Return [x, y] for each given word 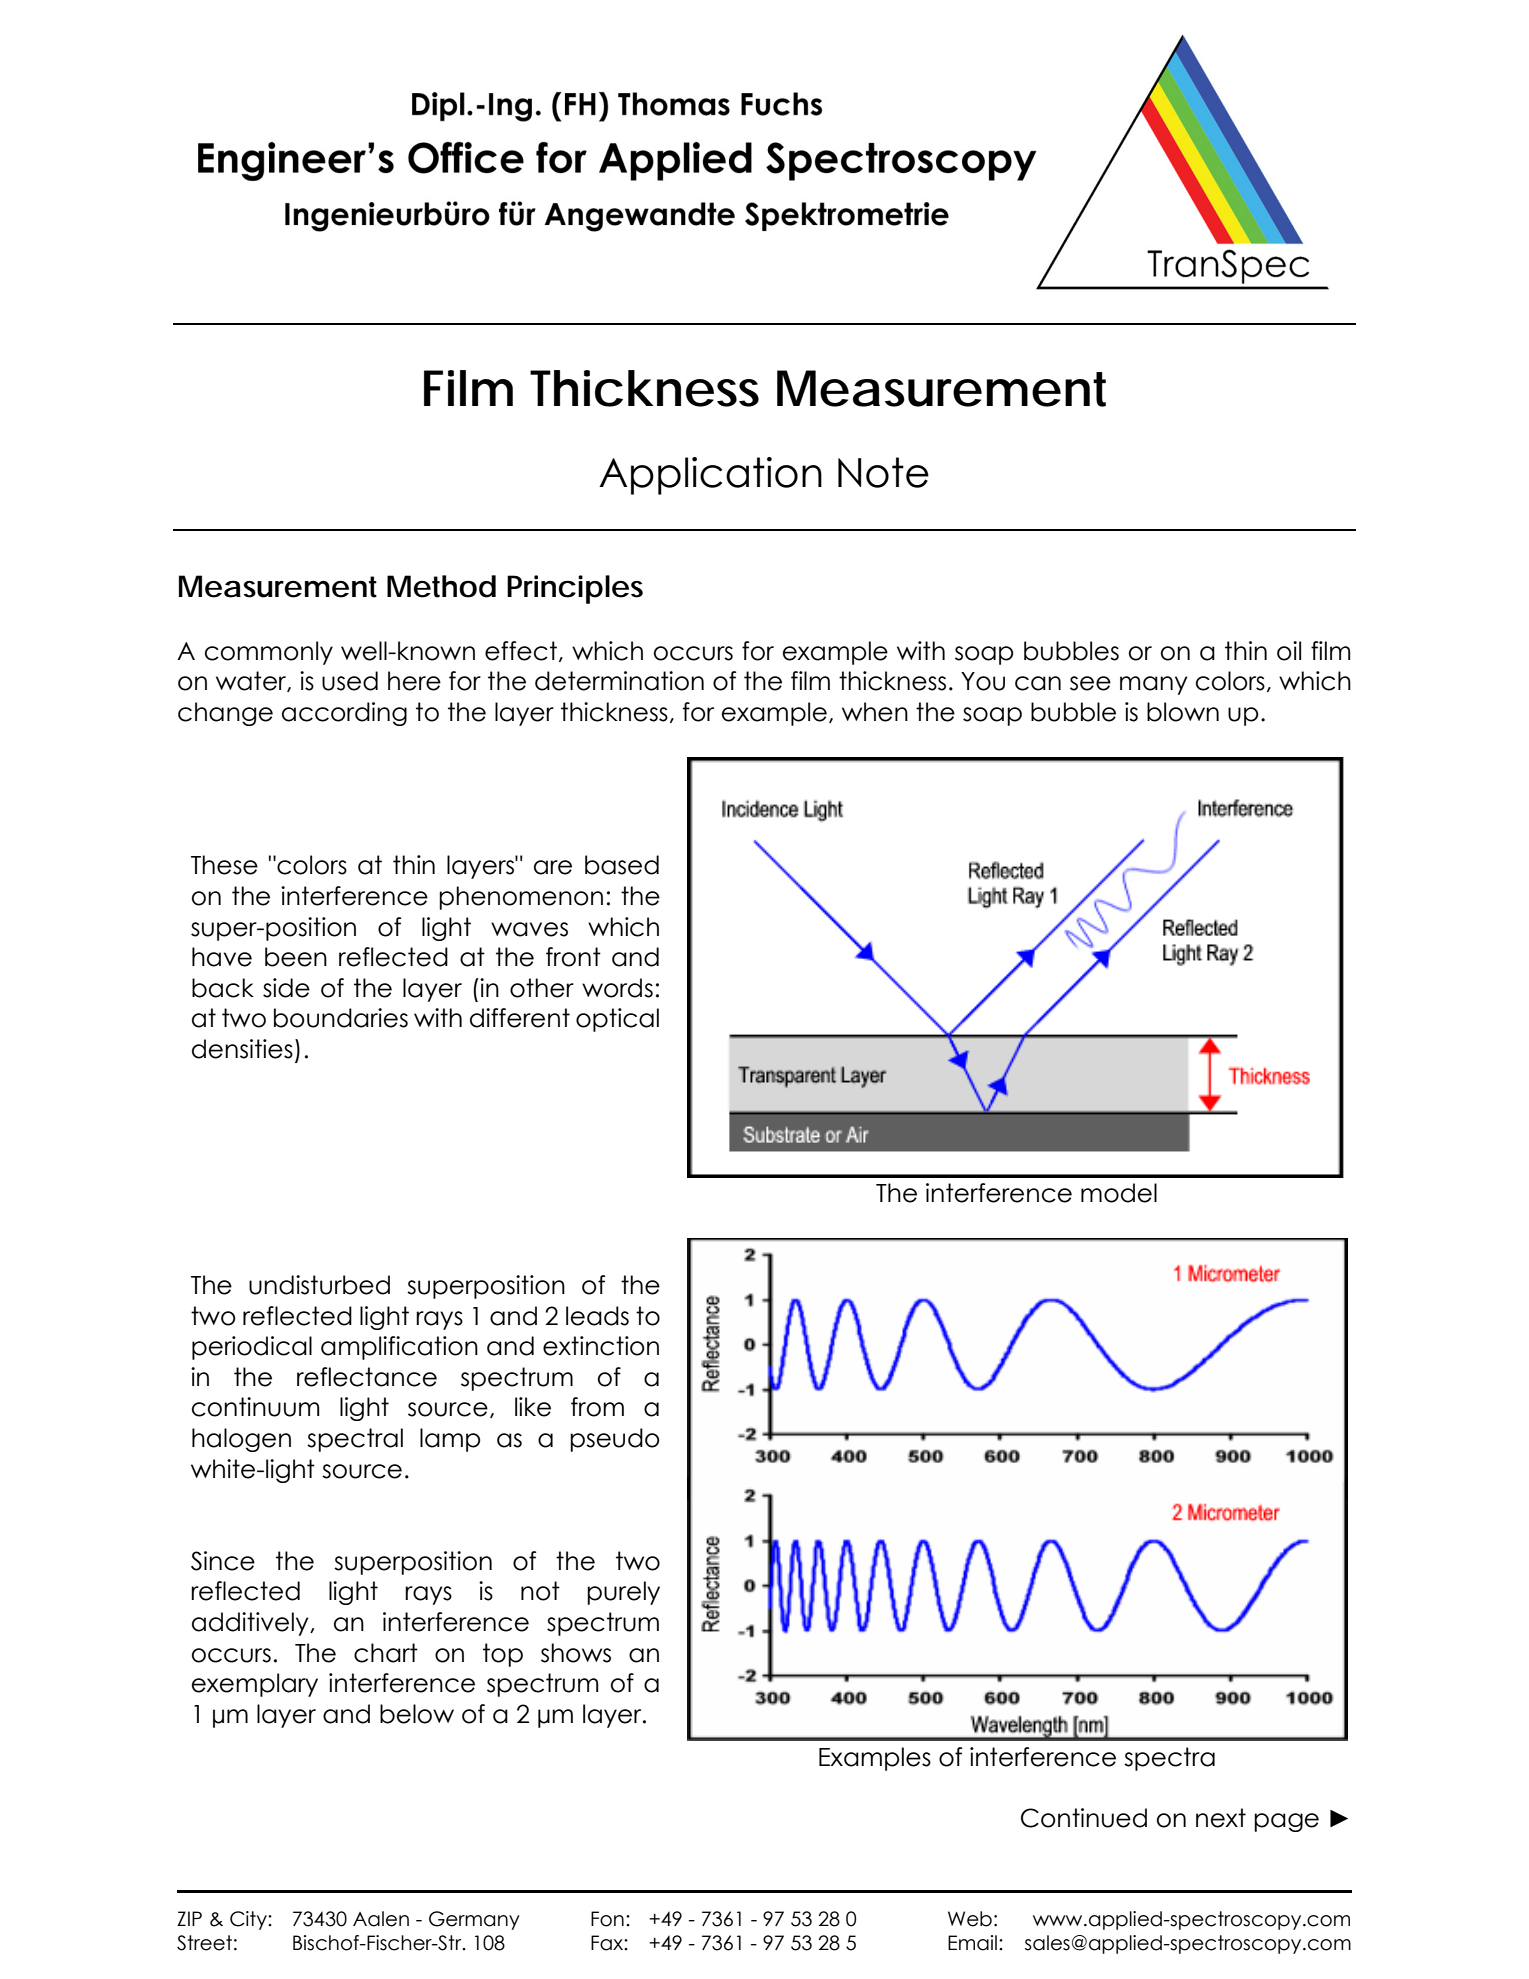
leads [597, 1316]
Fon [607, 1919]
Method [441, 586]
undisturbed [319, 1285]
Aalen [381, 1919]
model [1119, 1193]
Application [710, 476]
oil [1289, 651]
